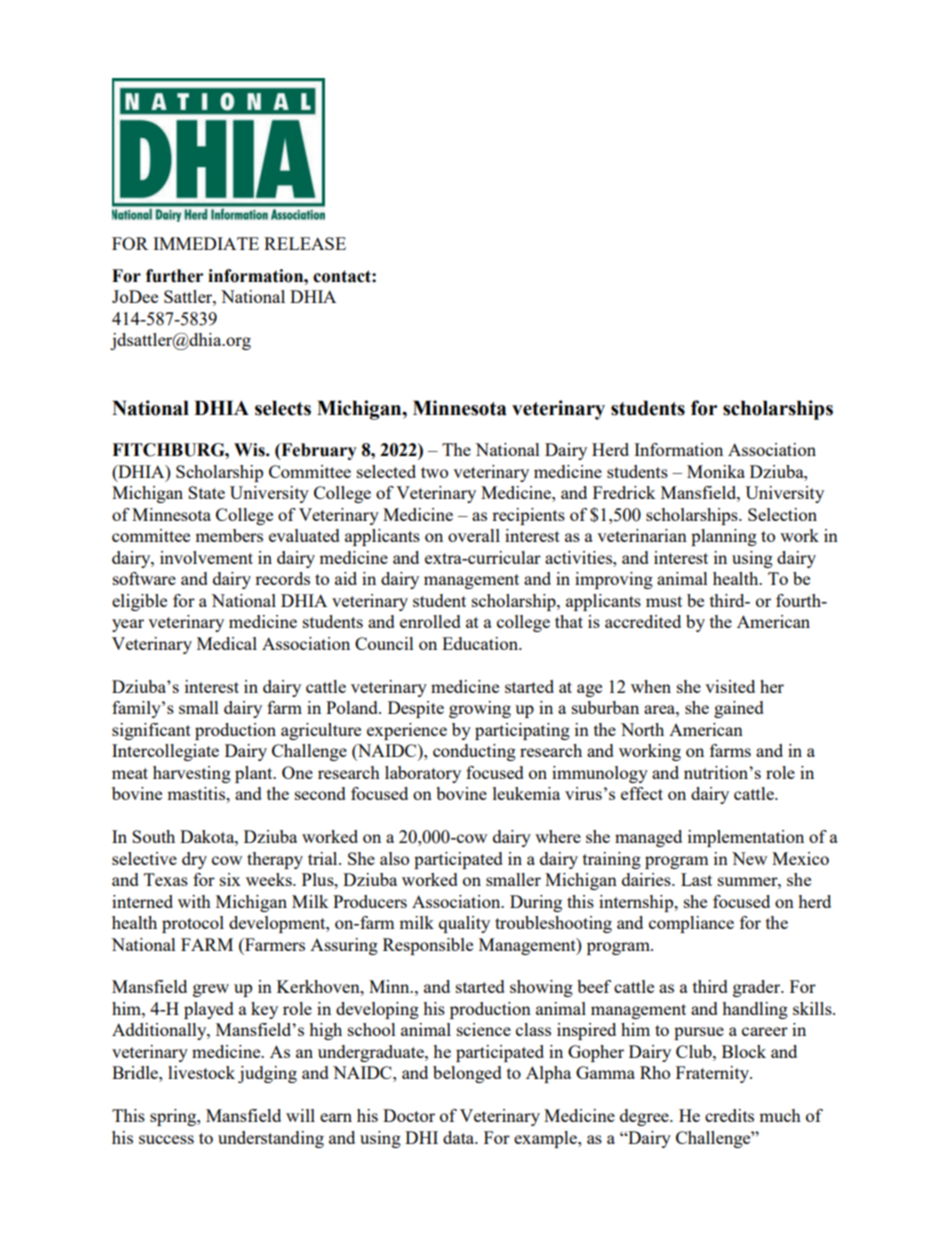 The image size is (952, 1233). What do you see at coordinates (227, 643) in the document?
I see `Medical` at bounding box center [227, 643].
